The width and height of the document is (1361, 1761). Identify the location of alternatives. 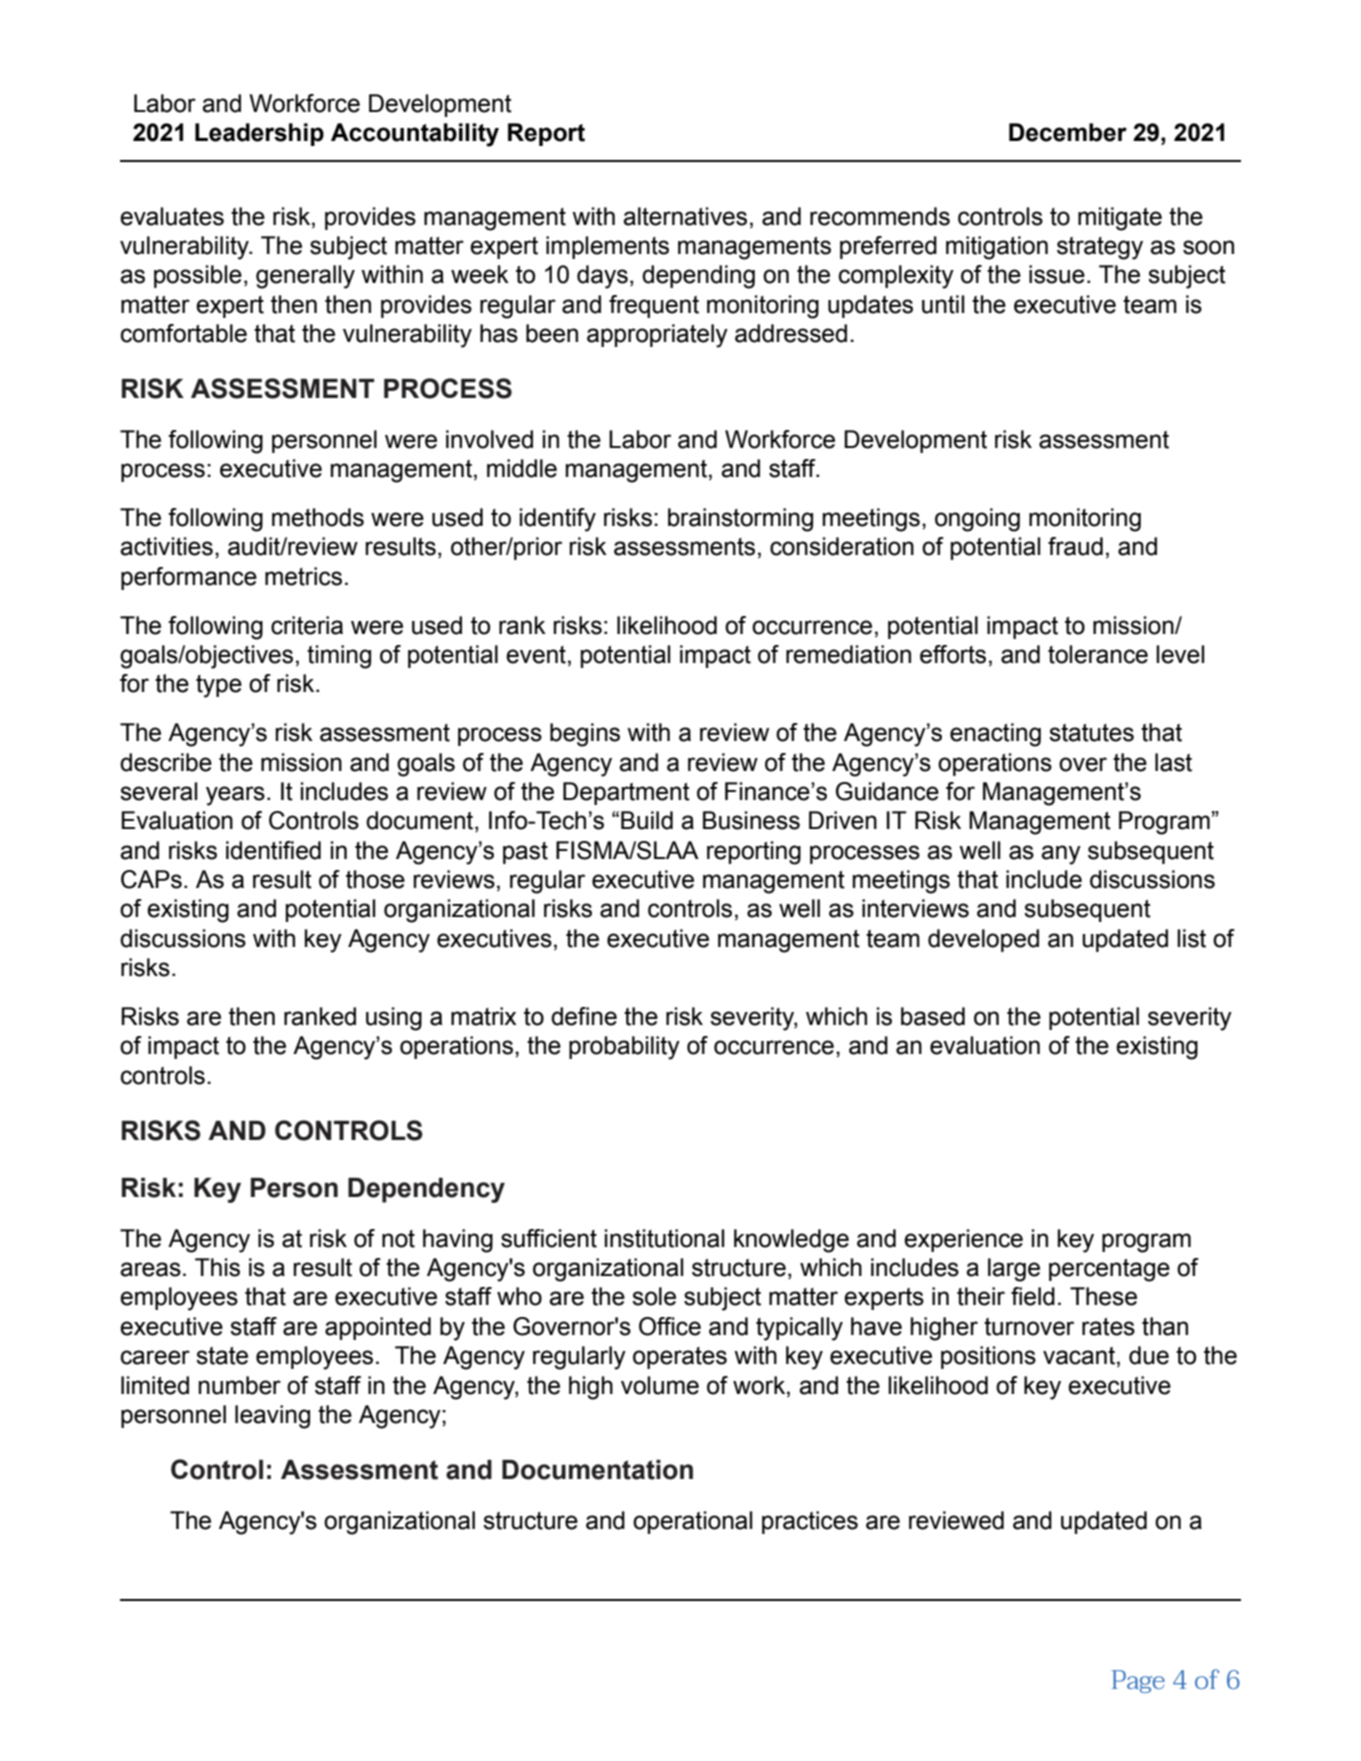
(685, 216).
